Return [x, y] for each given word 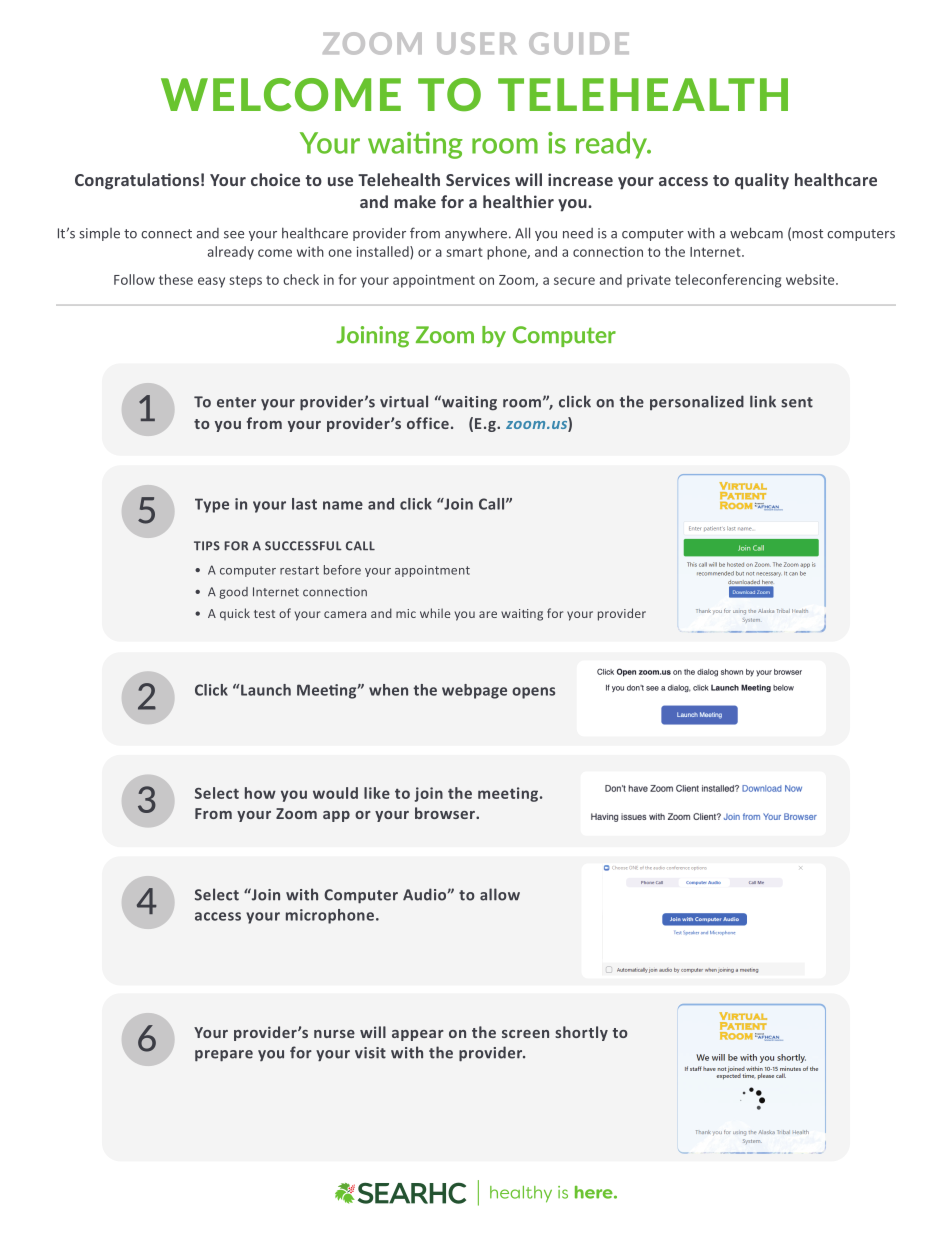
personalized [697, 402]
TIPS [207, 546]
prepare [224, 1056]
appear [418, 1035]
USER [476, 43]
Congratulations [137, 181]
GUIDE [579, 43]
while [435, 613]
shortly [581, 1033]
